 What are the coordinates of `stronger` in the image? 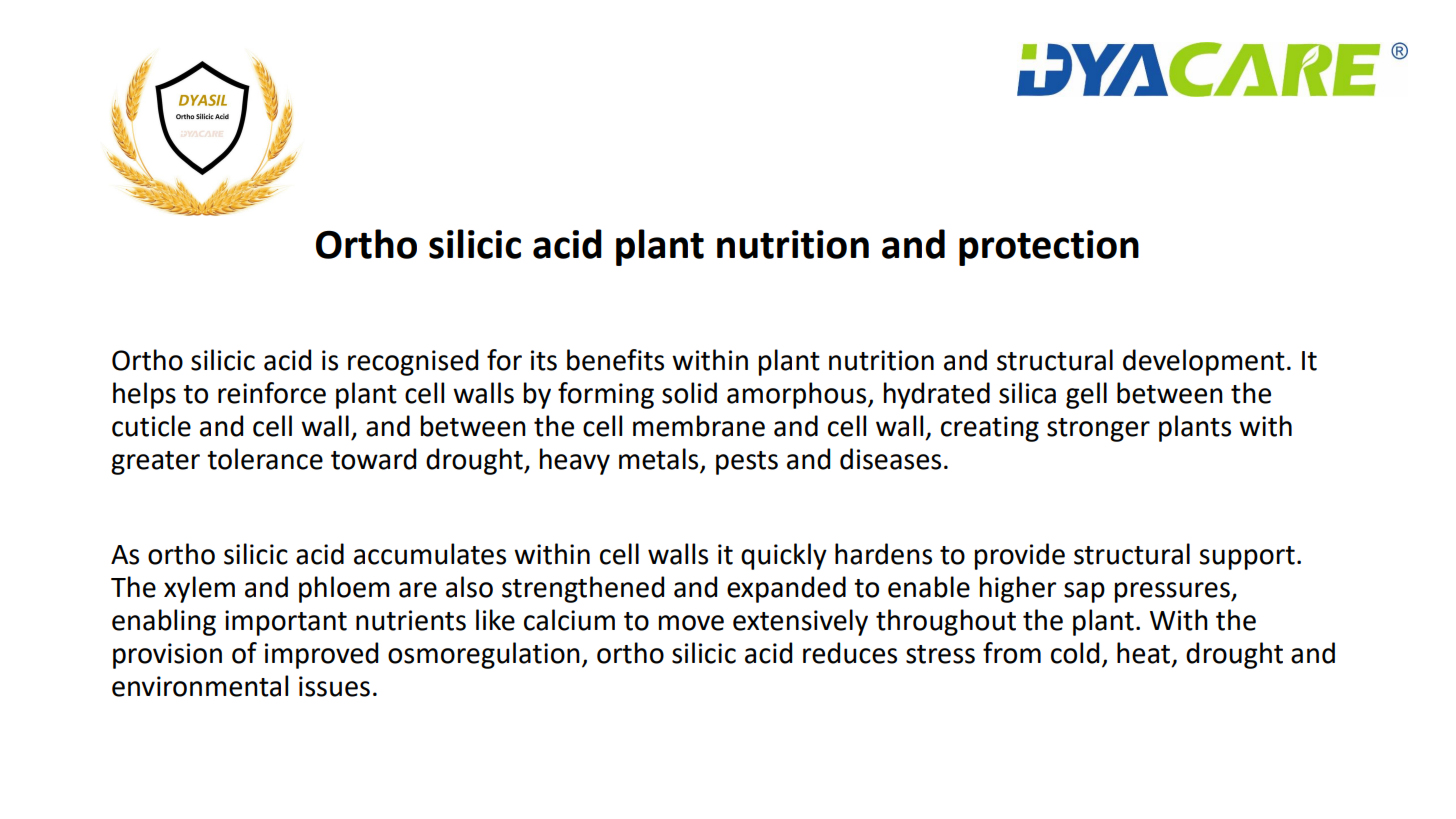 It's located at (1098, 430).
